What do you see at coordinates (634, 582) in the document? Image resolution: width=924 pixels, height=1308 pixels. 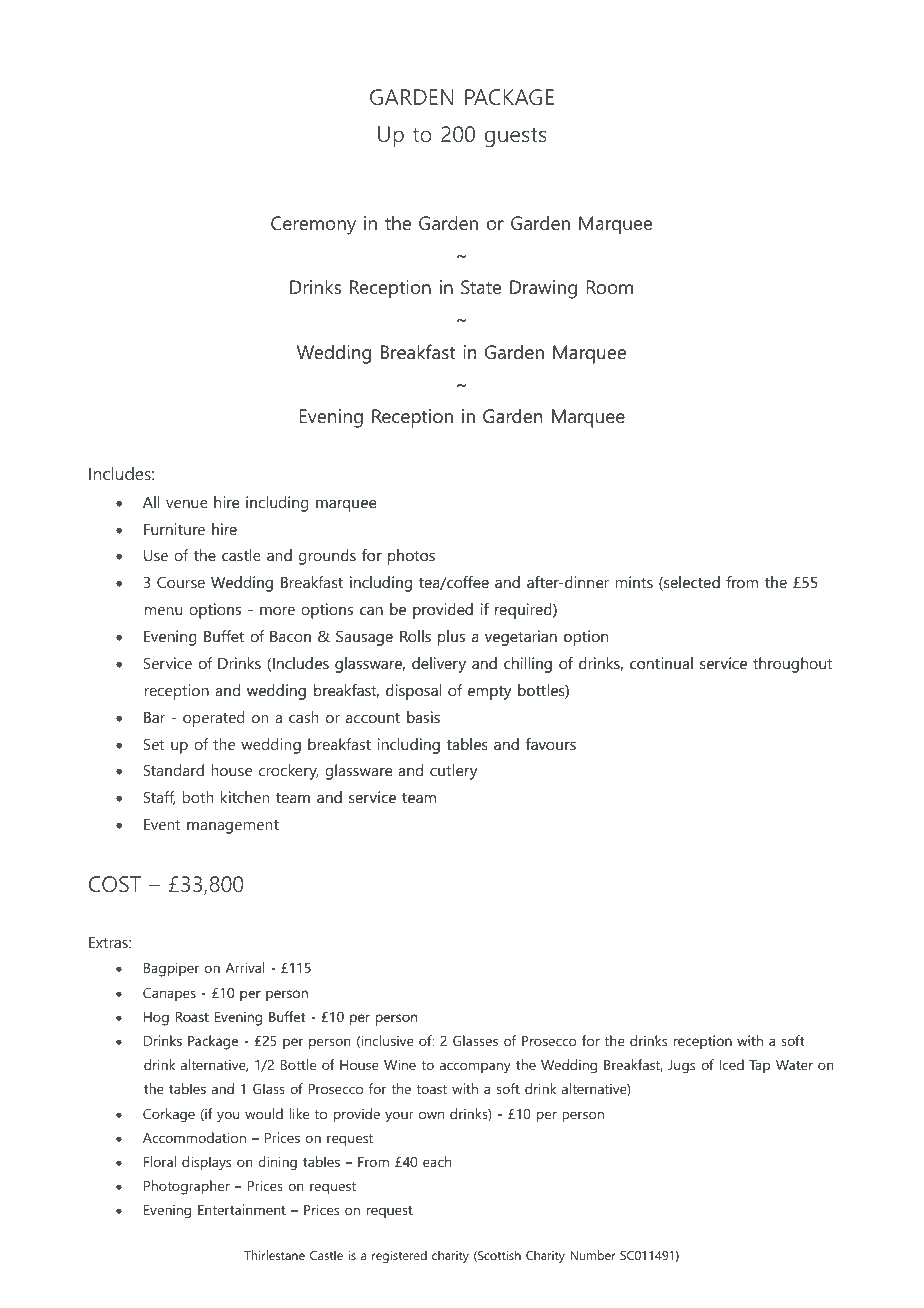 I see `mints` at bounding box center [634, 582].
